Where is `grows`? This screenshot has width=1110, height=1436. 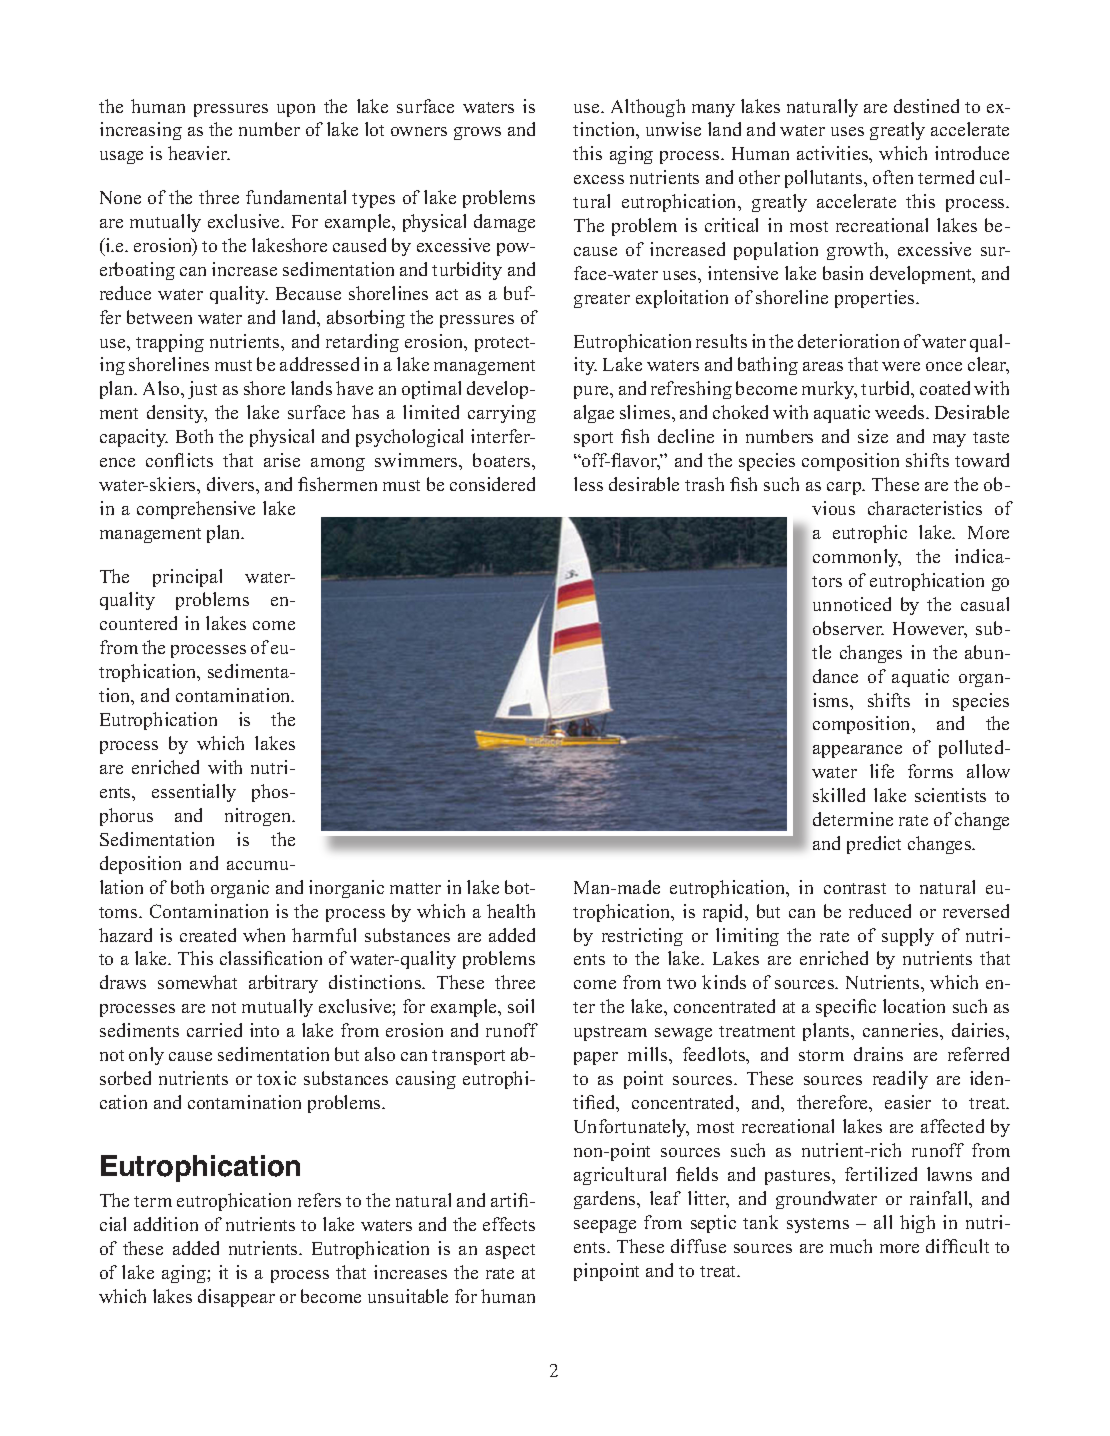 grows is located at coordinates (477, 133).
